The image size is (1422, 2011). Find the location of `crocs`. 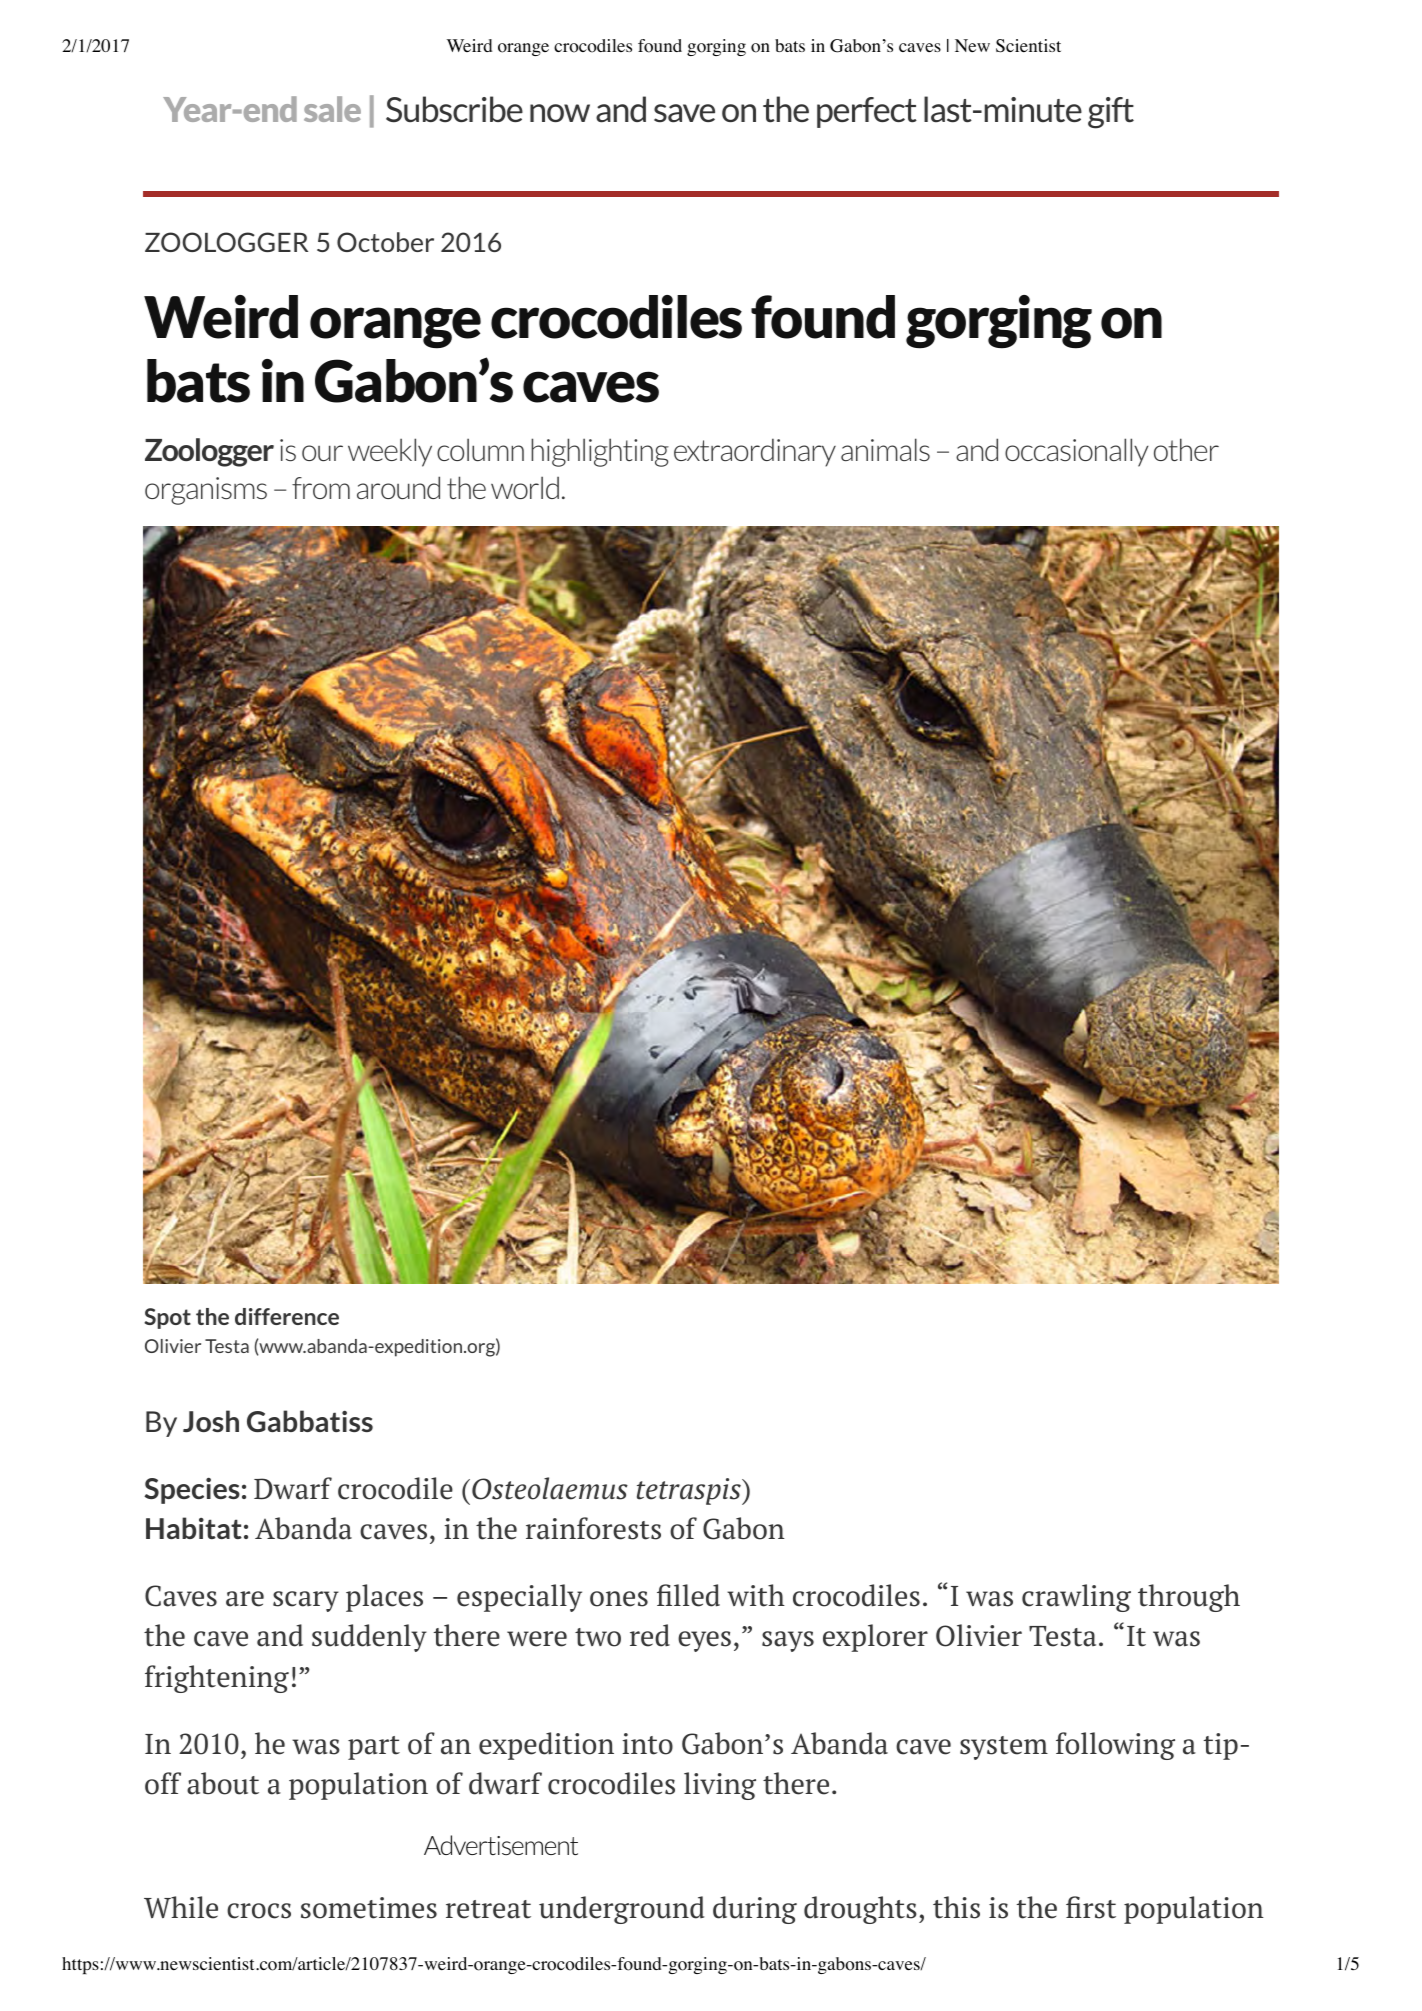

crocs is located at coordinates (259, 1911).
